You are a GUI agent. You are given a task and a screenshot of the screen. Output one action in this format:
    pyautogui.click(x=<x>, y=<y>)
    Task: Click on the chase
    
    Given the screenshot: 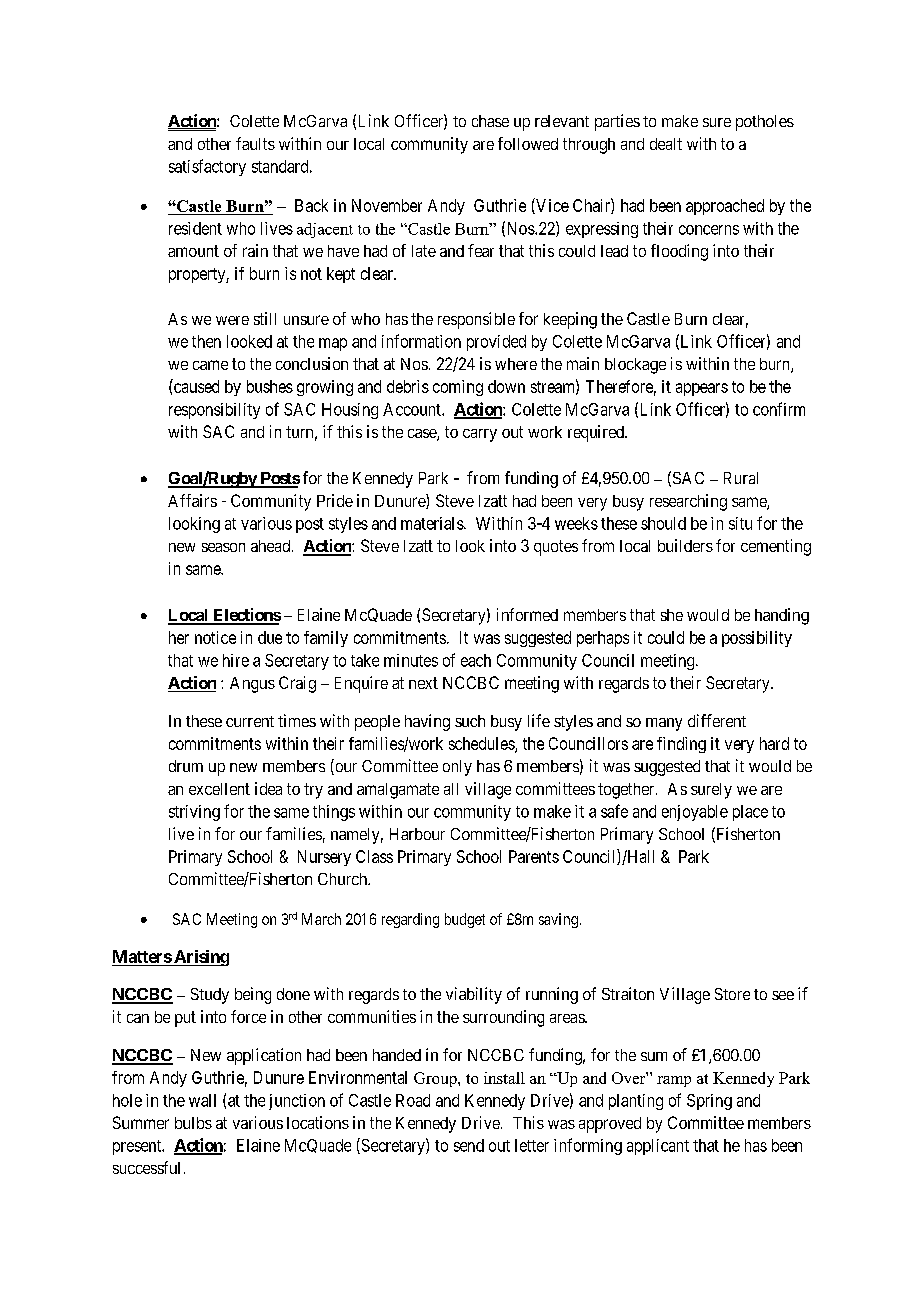 What is the action you would take?
    pyautogui.click(x=490, y=121)
